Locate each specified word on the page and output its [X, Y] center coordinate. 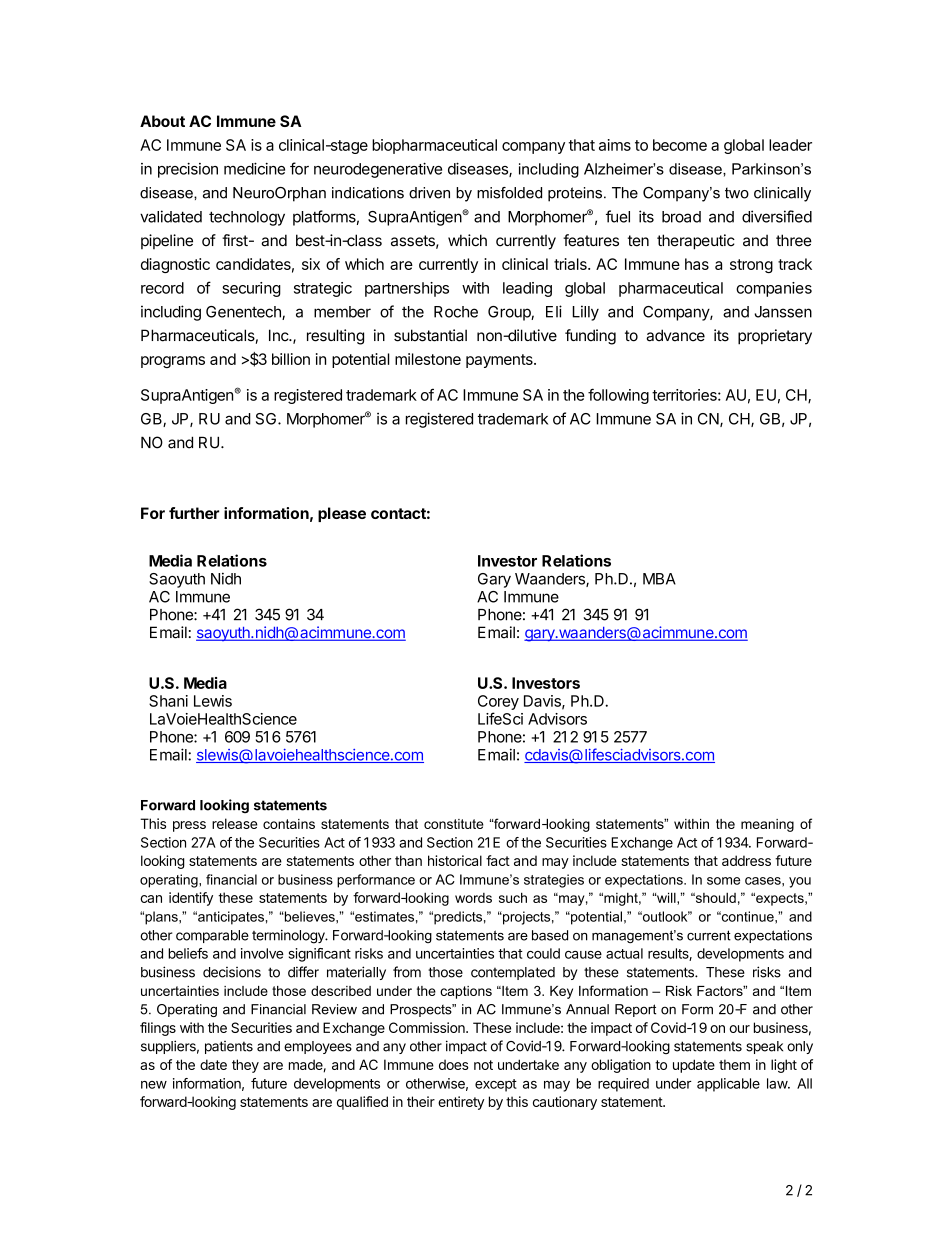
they [245, 1066]
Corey [498, 702]
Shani [168, 701]
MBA [659, 579]
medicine [254, 168]
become [680, 145]
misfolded [509, 193]
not [483, 1065]
